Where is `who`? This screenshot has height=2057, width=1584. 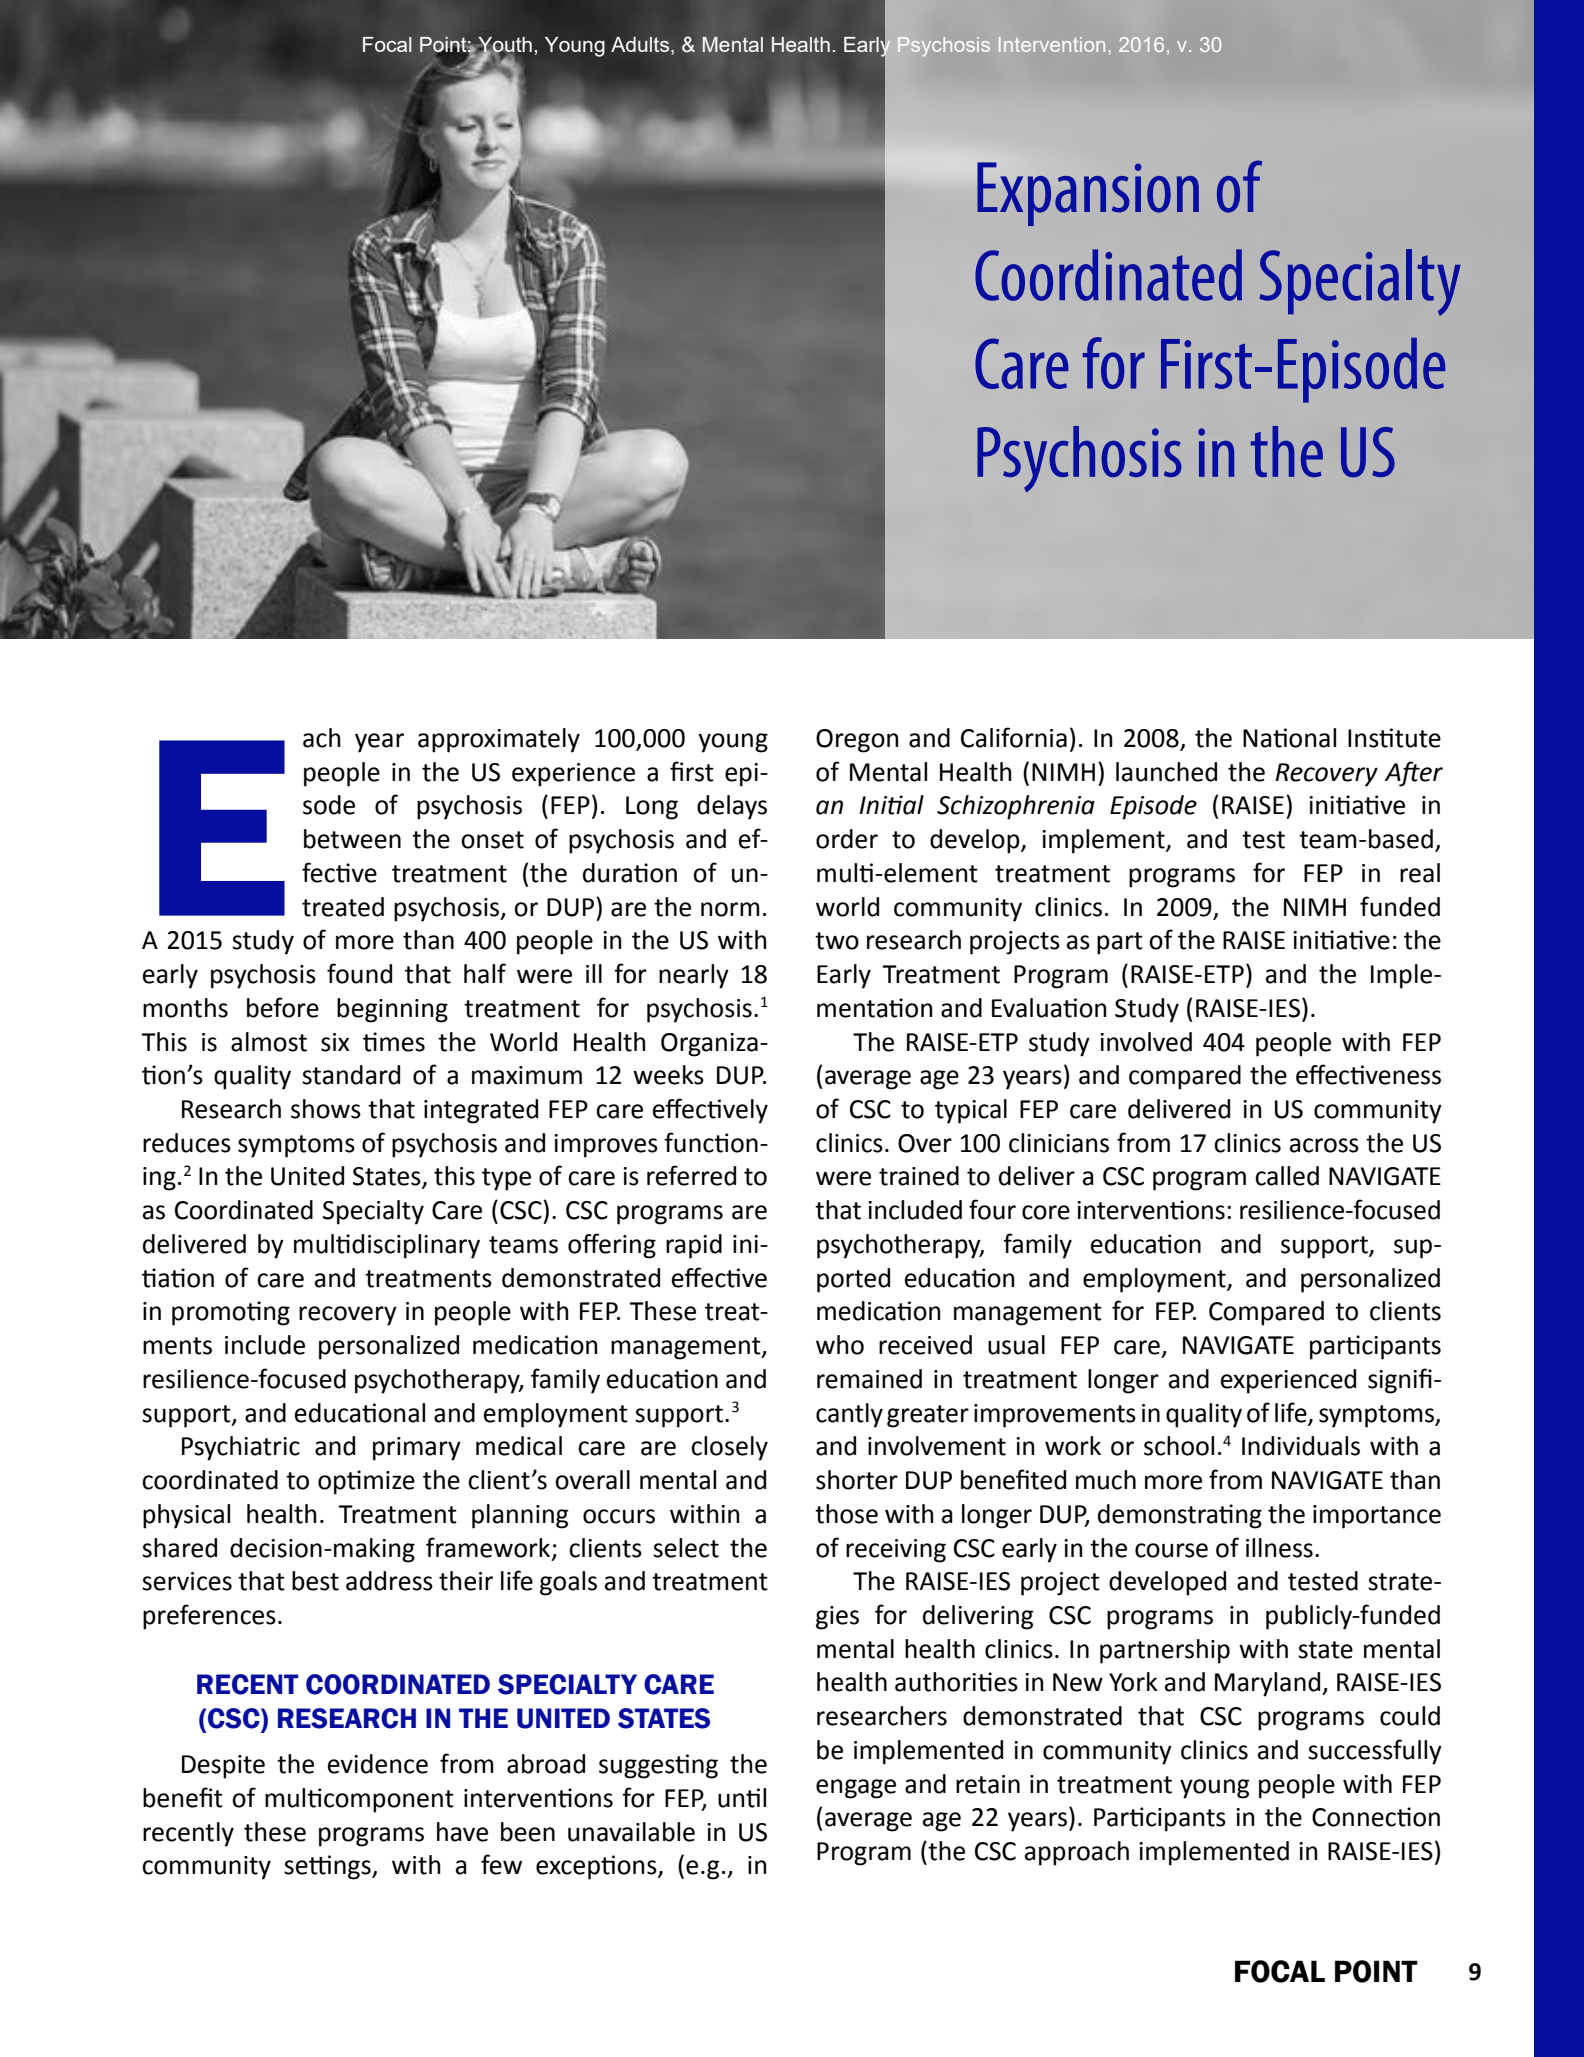
who is located at coordinates (840, 1345).
